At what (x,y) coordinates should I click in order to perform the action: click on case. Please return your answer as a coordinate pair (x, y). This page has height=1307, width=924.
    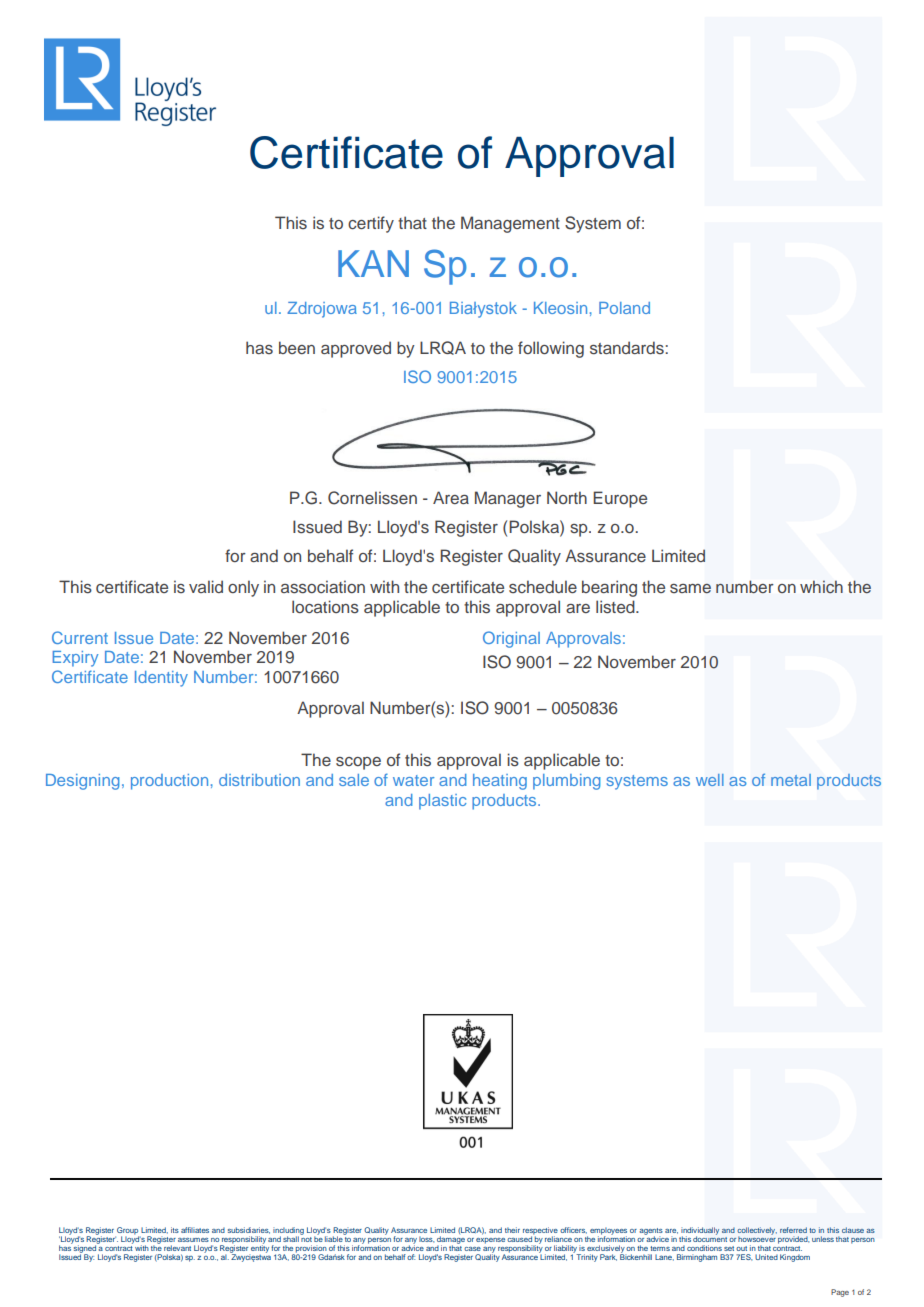
    Looking at the image, I should click on (472, 1249).
